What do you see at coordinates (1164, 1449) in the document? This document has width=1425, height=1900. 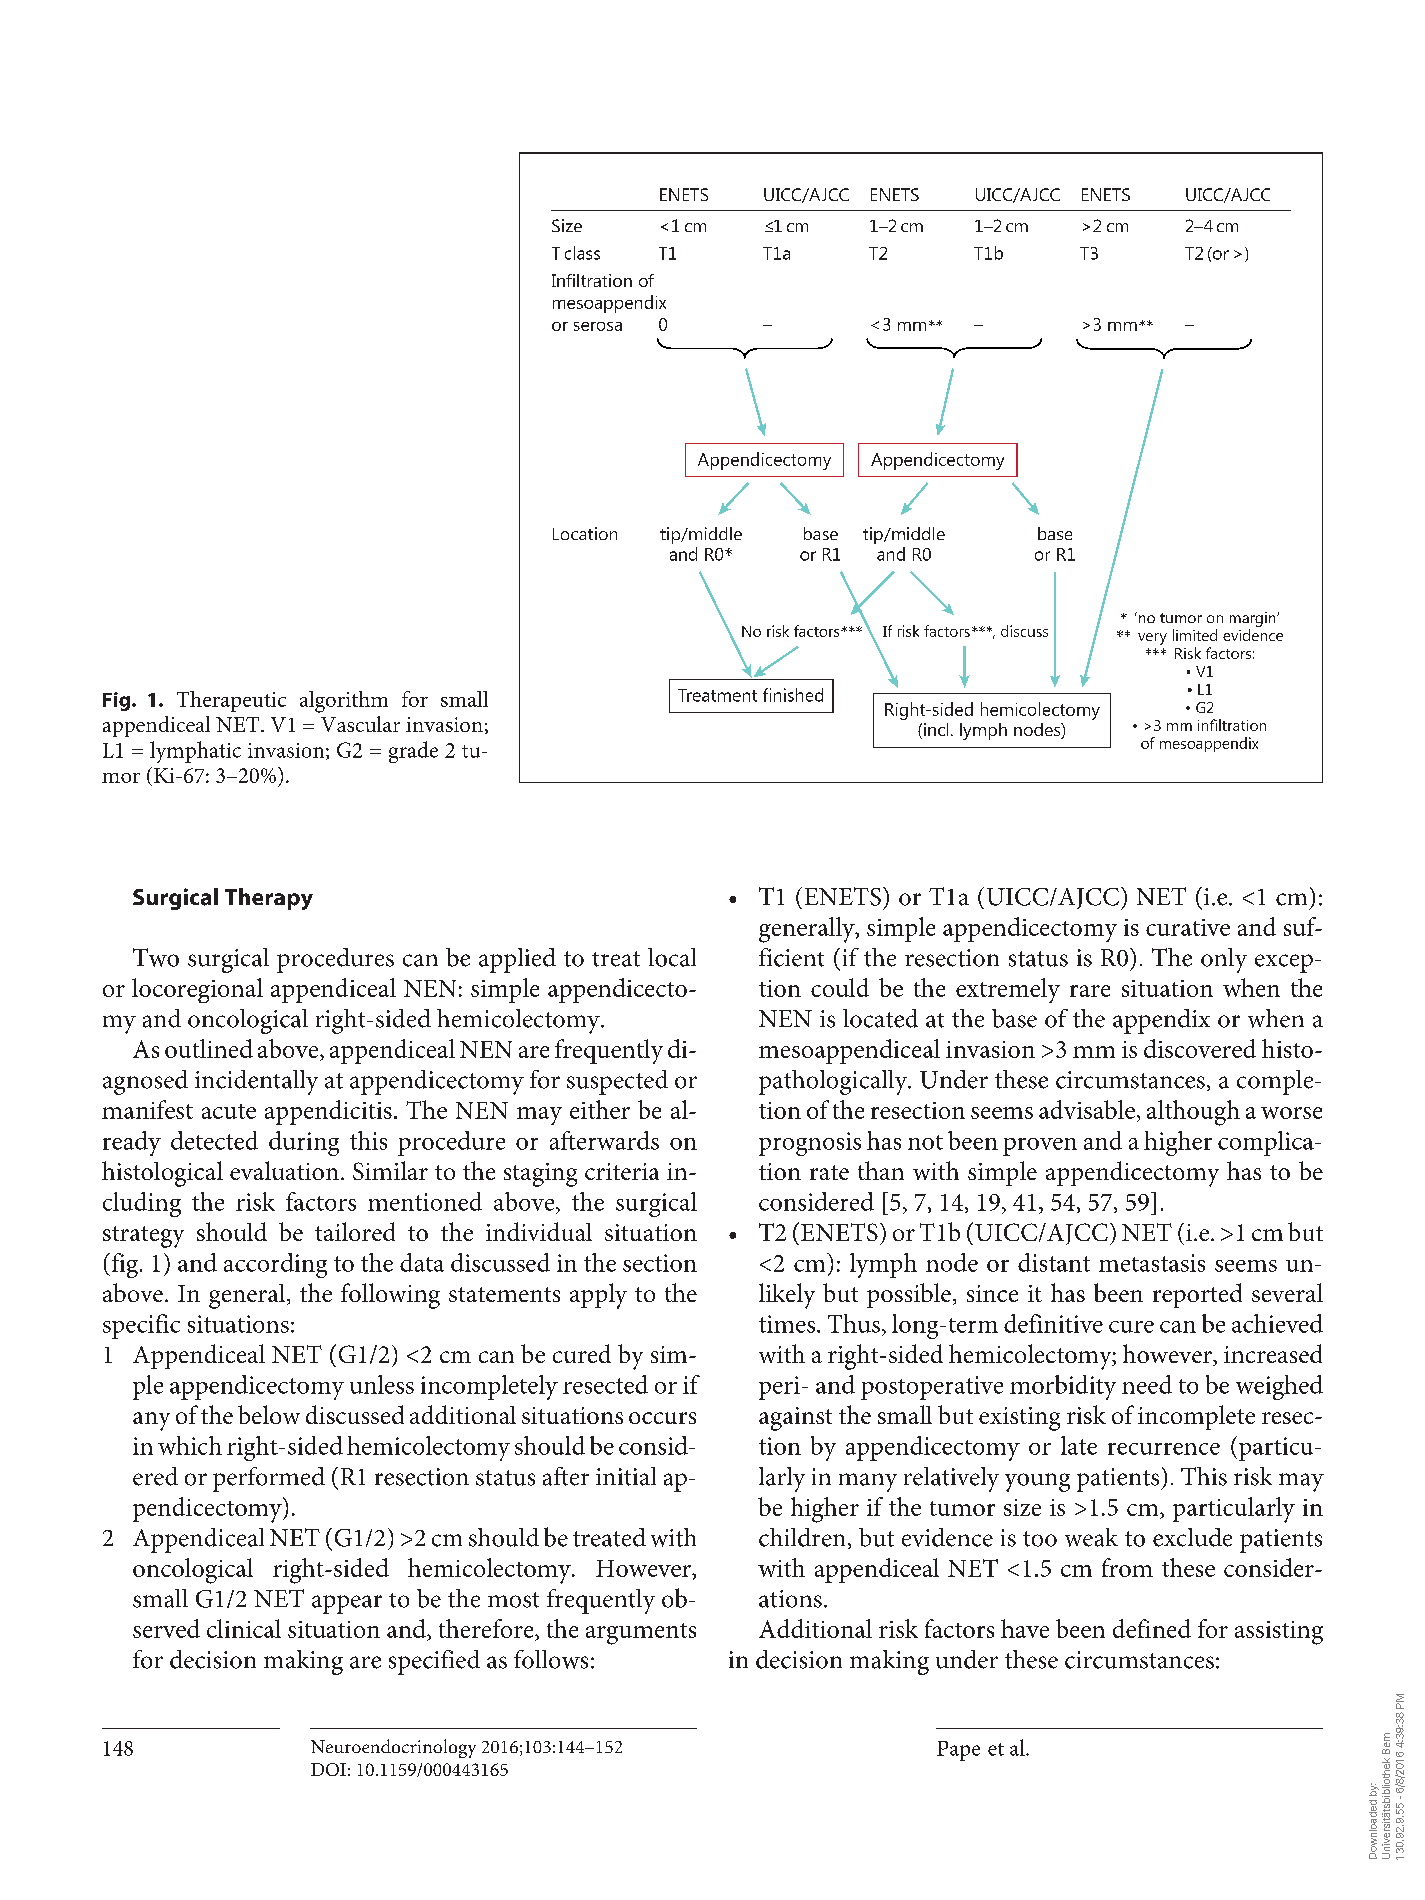 I see `recurrence` at bounding box center [1164, 1449].
